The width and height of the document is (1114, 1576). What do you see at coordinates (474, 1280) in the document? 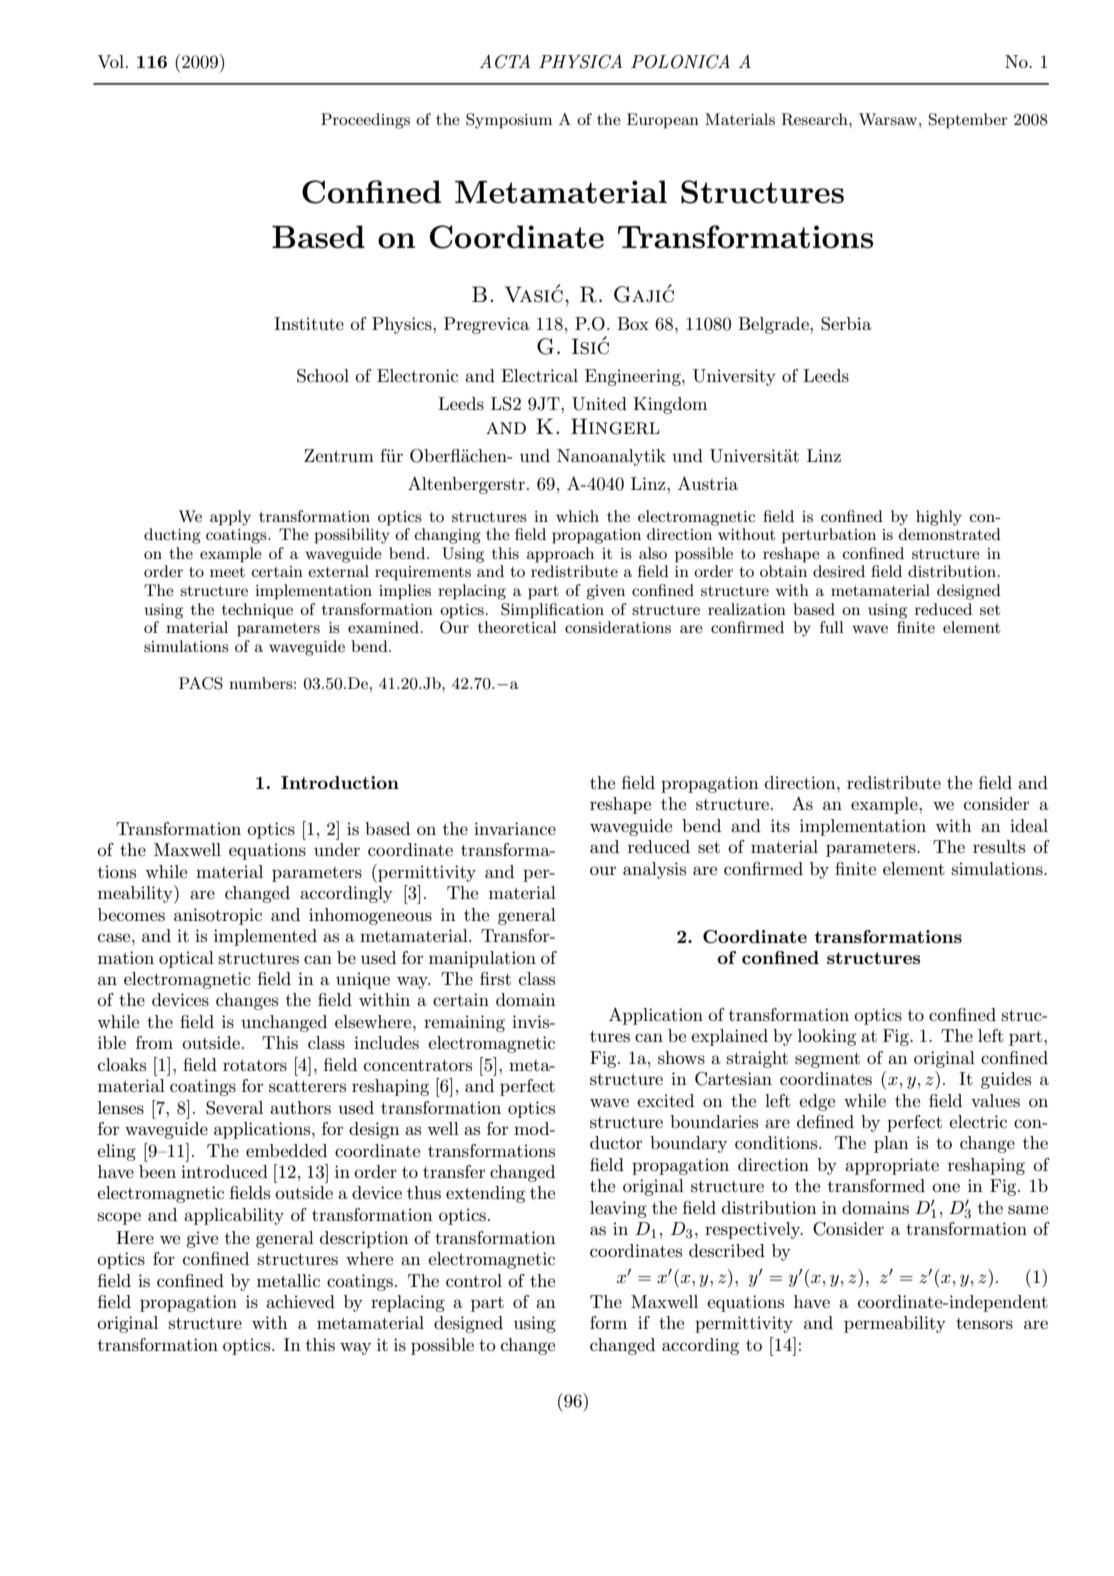
I see `control` at bounding box center [474, 1280].
